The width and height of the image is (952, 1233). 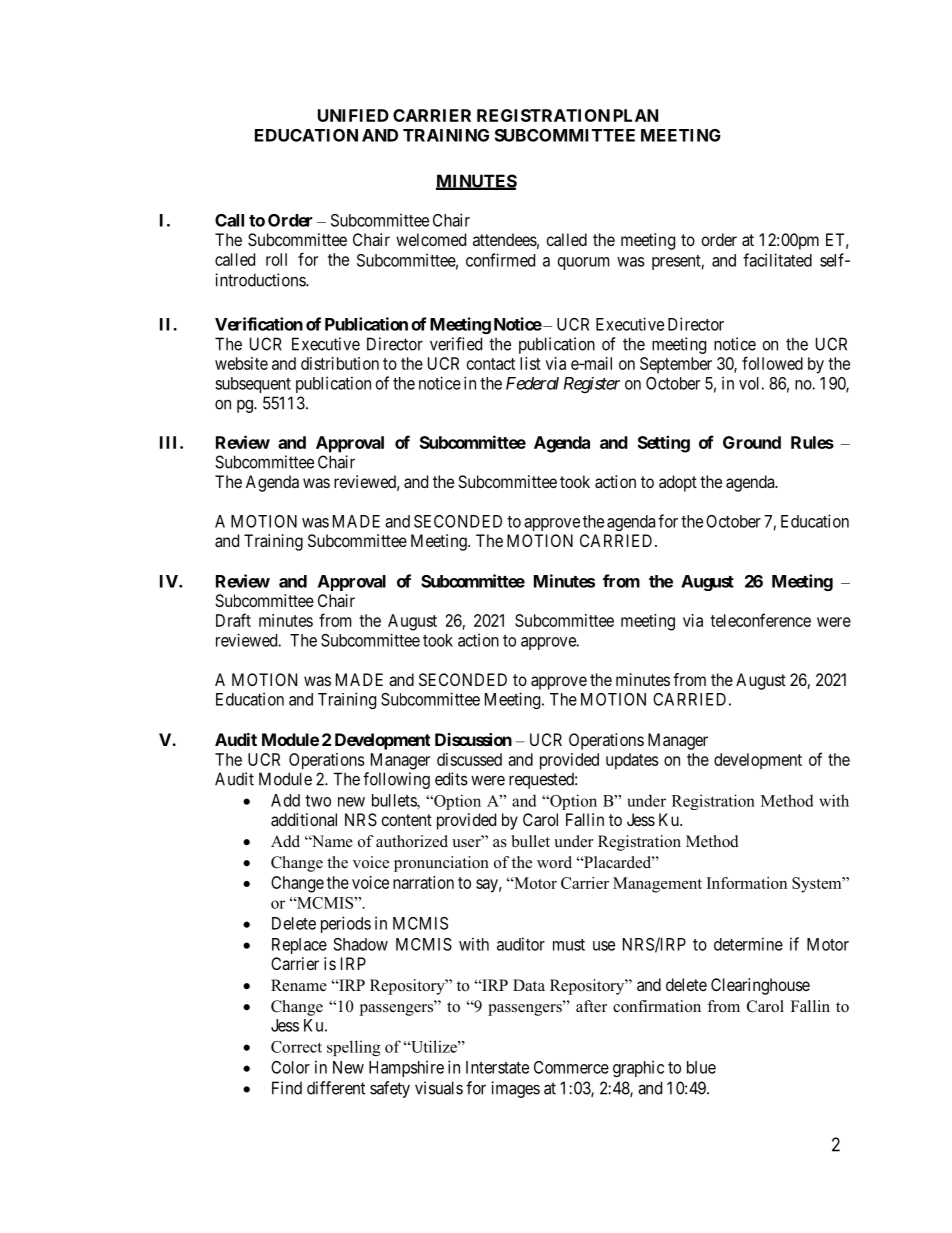 What do you see at coordinates (760, 620) in the image?
I see `teleconference` at bounding box center [760, 620].
